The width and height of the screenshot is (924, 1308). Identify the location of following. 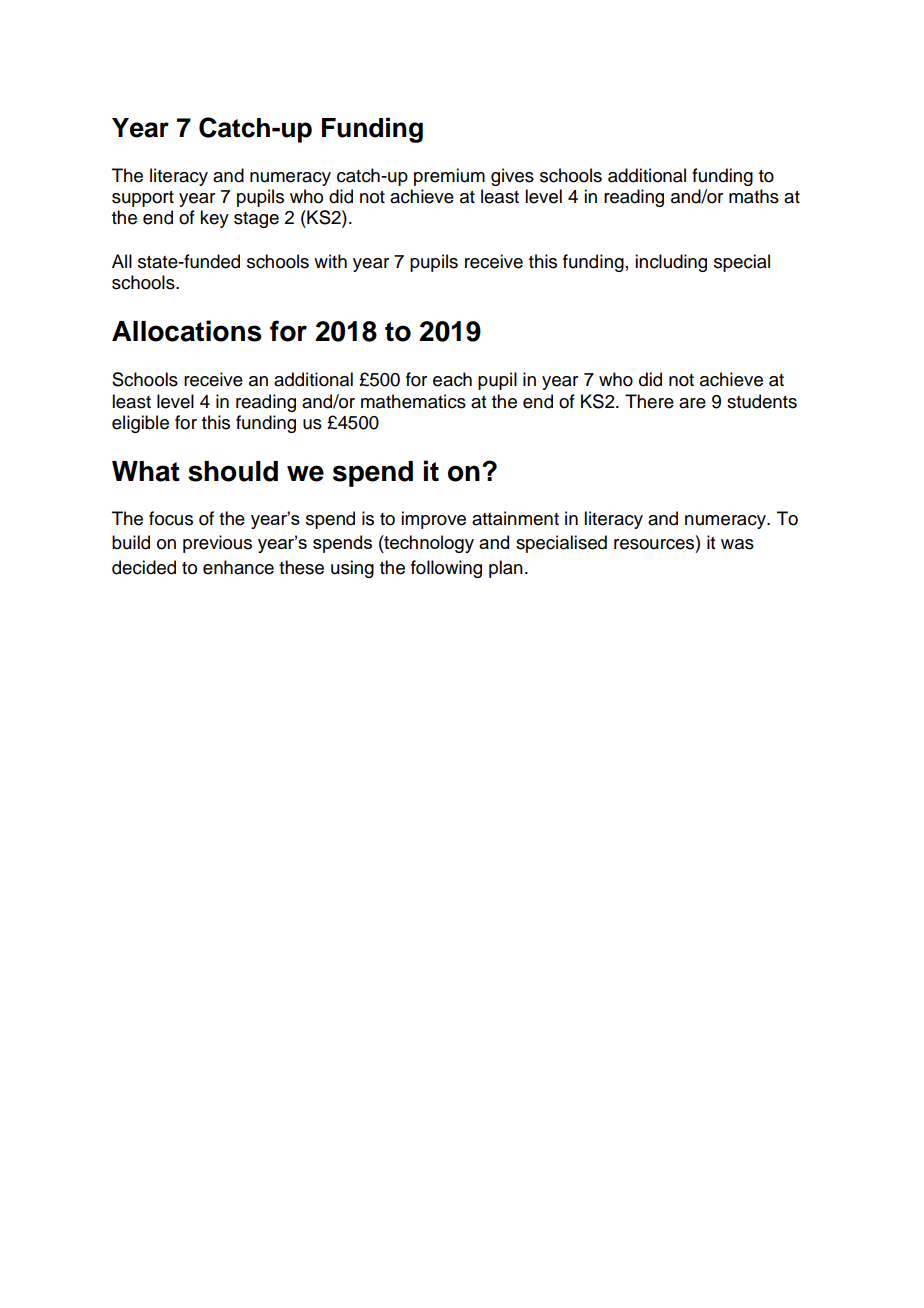
(446, 569).
